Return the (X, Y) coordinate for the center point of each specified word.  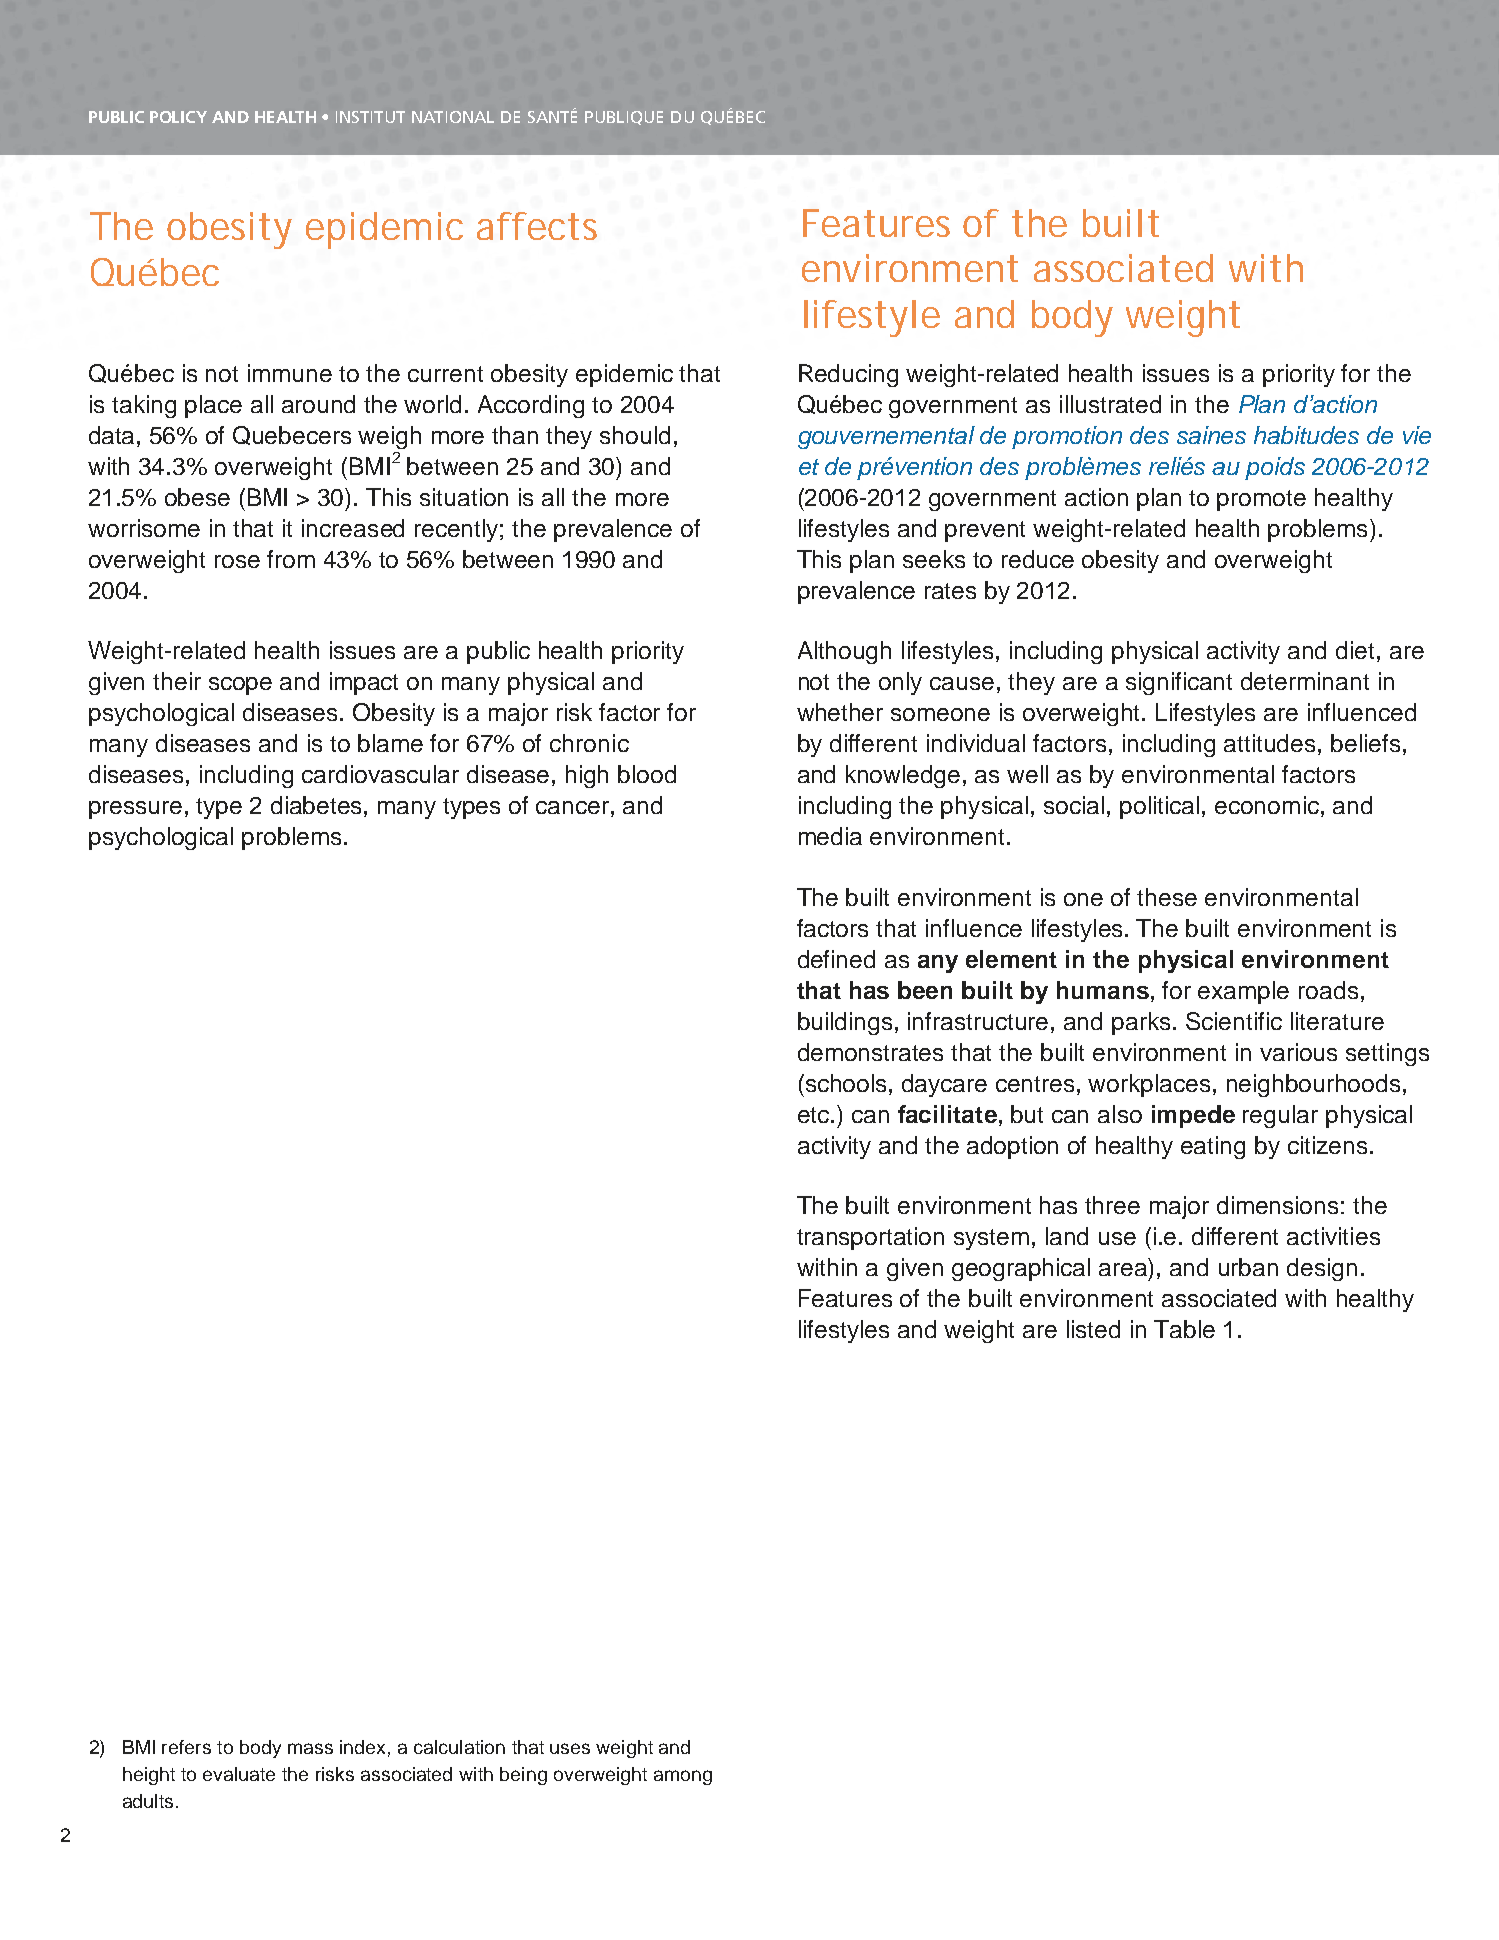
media (830, 836)
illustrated (1110, 404)
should (635, 435)
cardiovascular (380, 774)
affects (537, 226)
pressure (135, 810)
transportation (870, 1238)
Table (1184, 1329)
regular (1280, 1116)
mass (310, 1748)
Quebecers (292, 435)
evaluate (239, 1774)
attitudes (1269, 743)
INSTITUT (370, 117)
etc (815, 1115)
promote (1261, 500)
